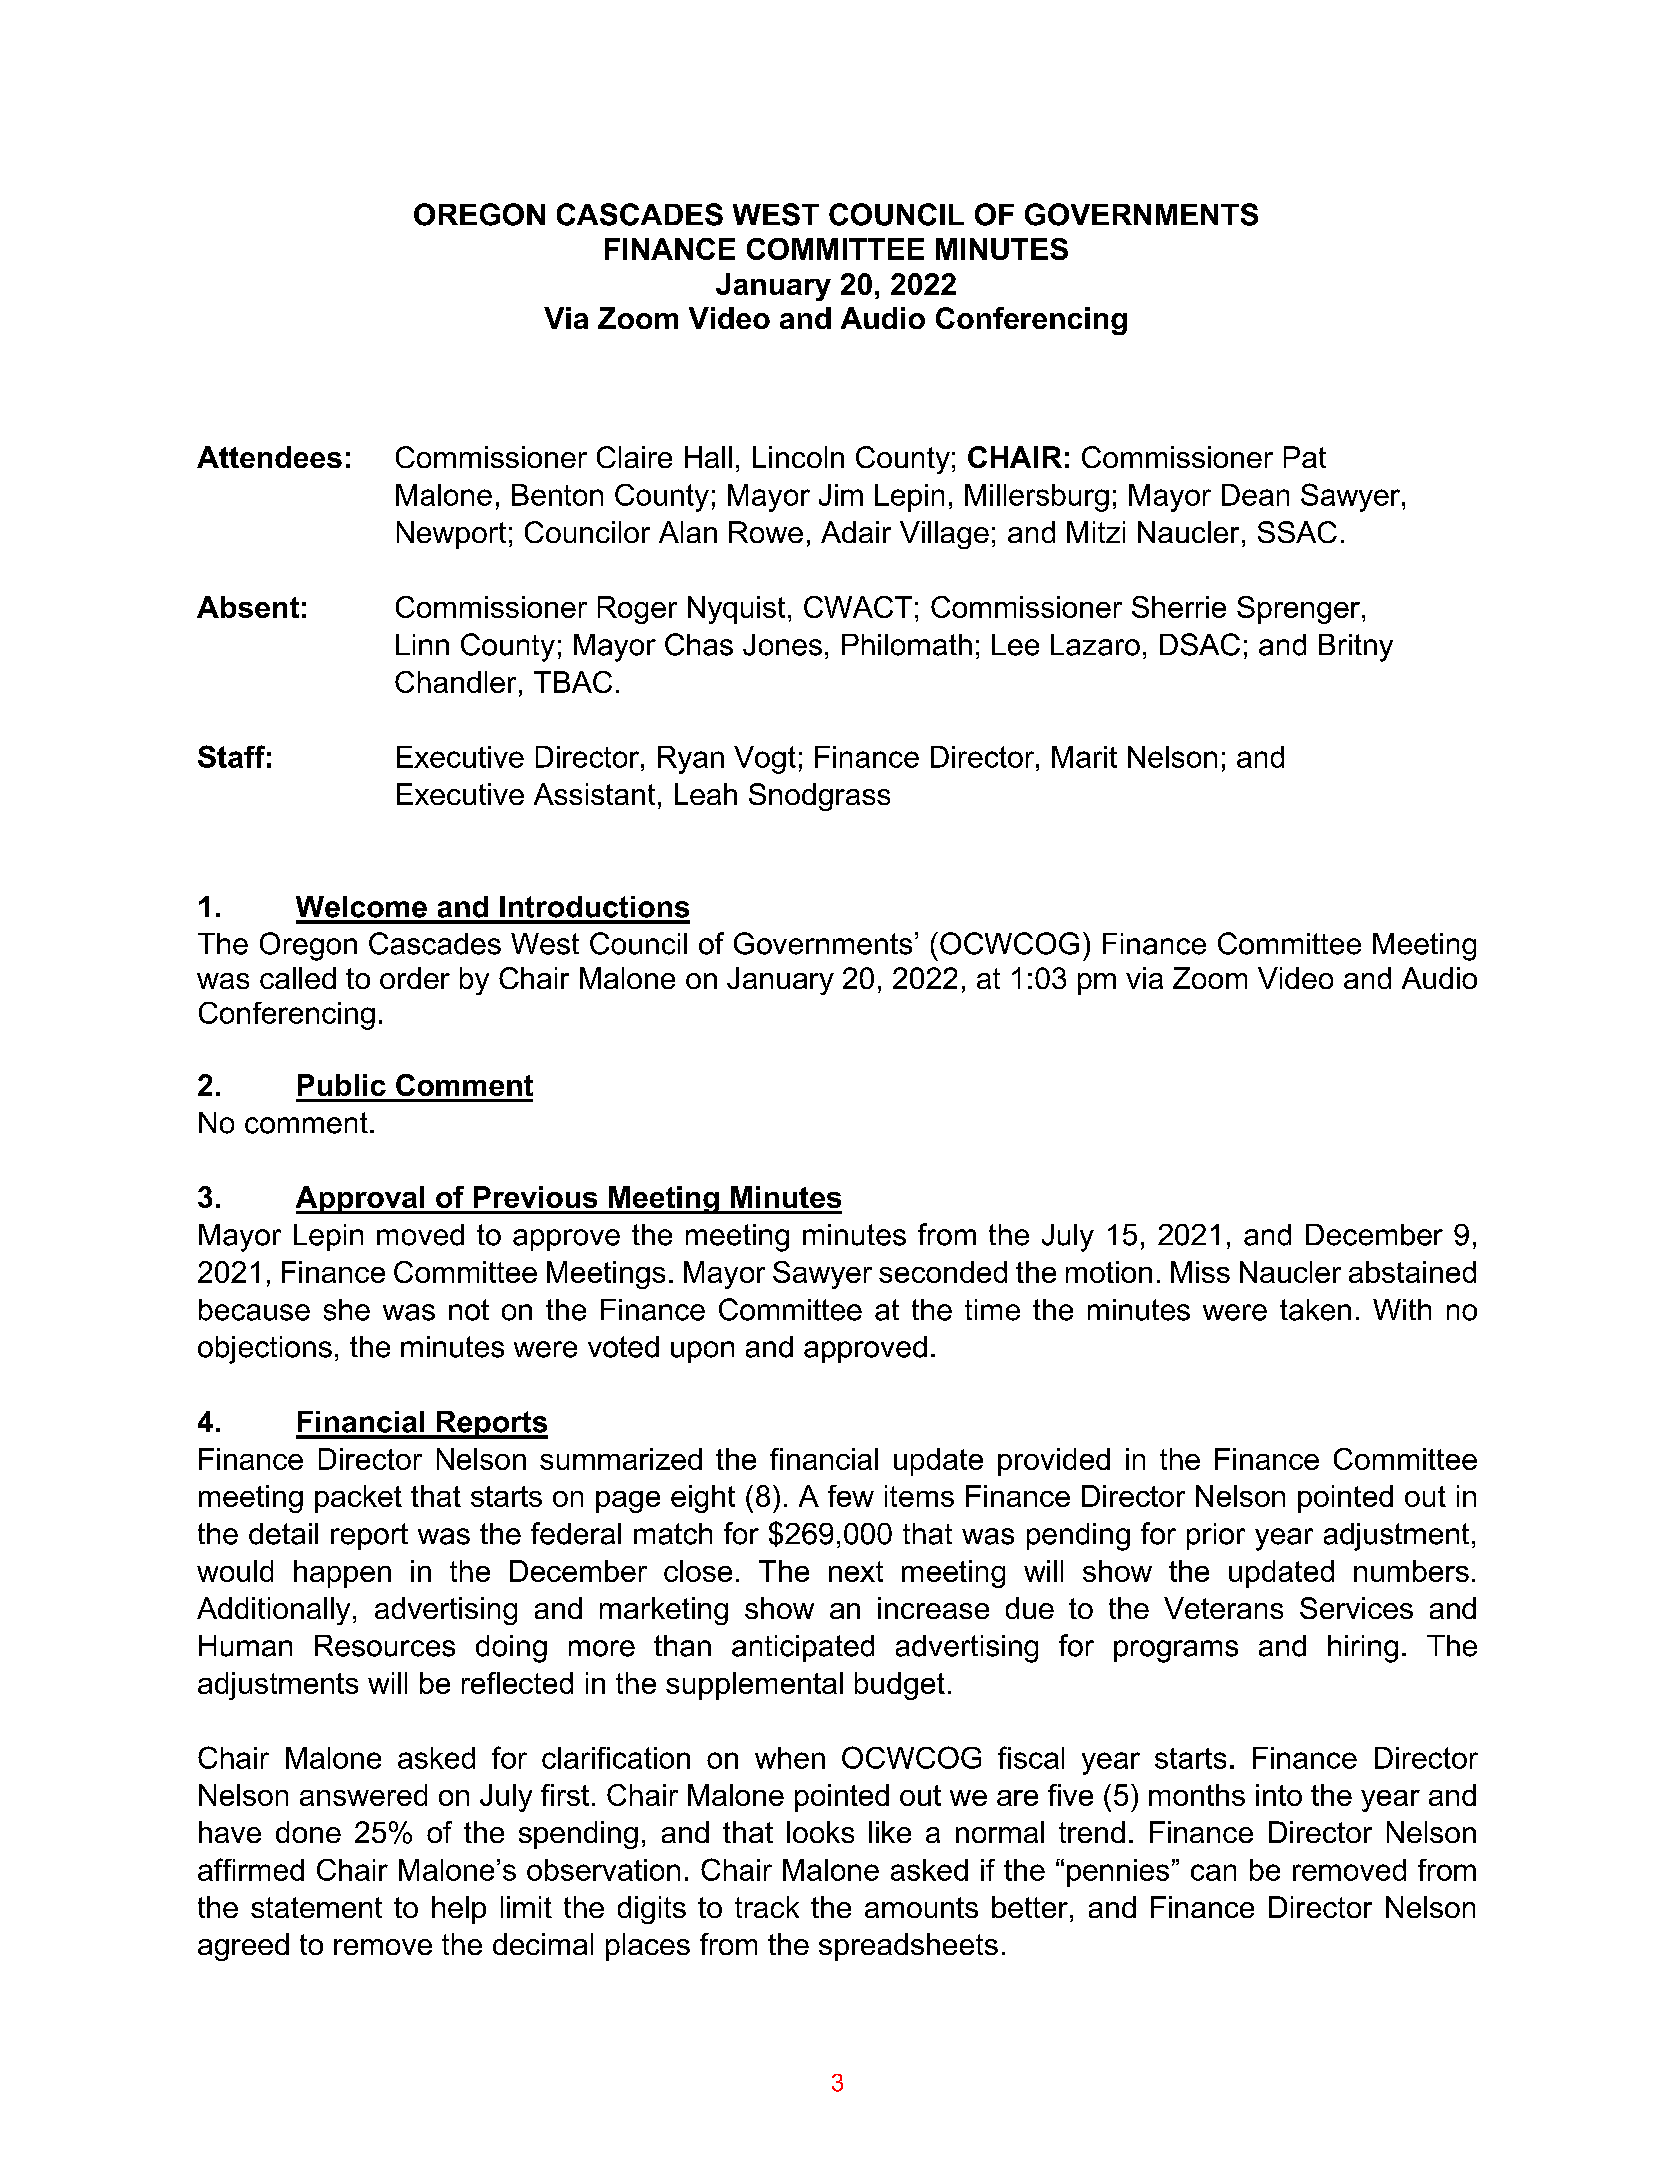 This page has width=1675, height=2168. Describe the element at coordinates (1213, 1872) in the page. I see `can` at that location.
